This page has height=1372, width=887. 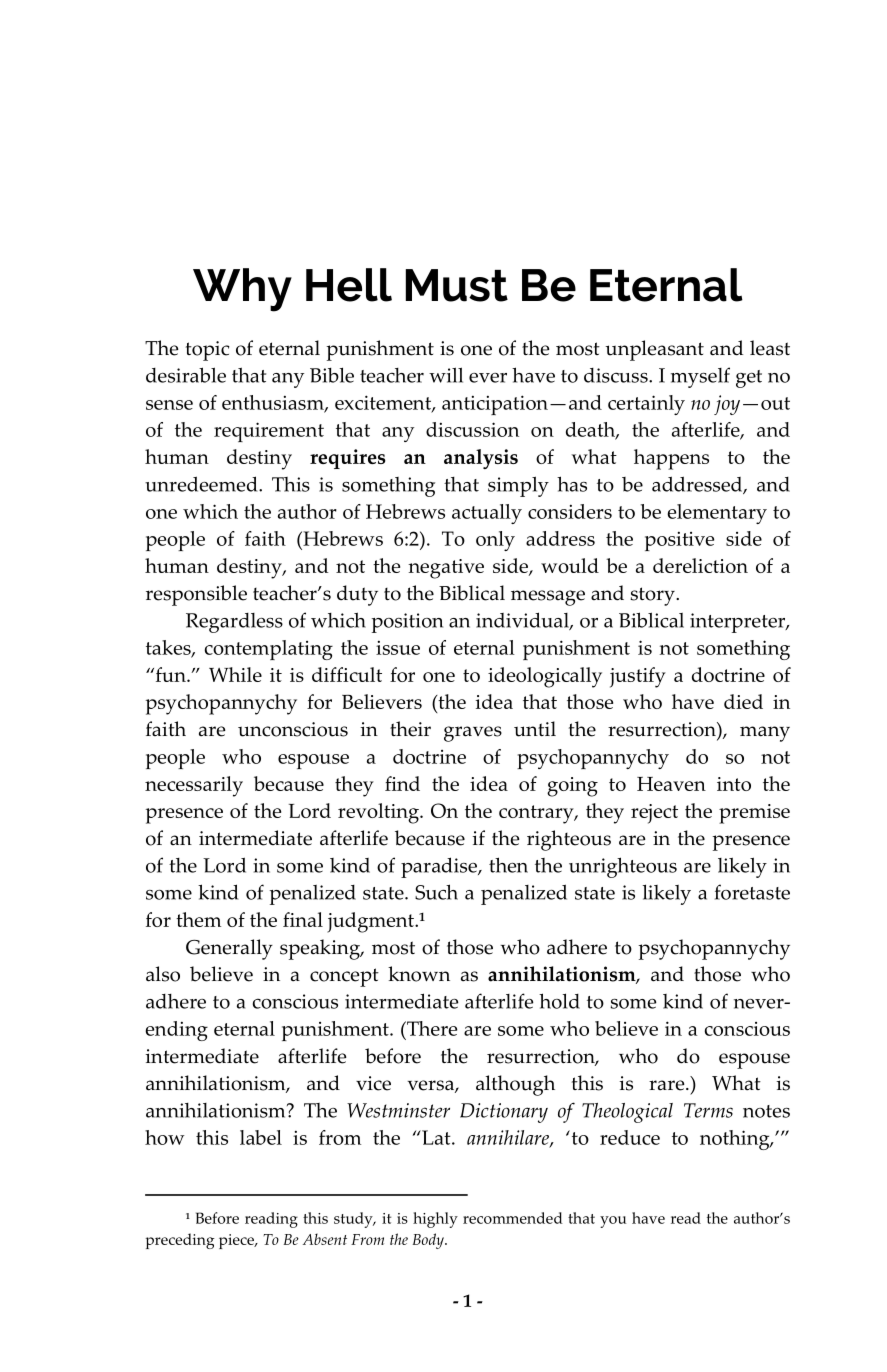 What do you see at coordinates (654, 350) in the page?
I see `unpleasant` at bounding box center [654, 350].
